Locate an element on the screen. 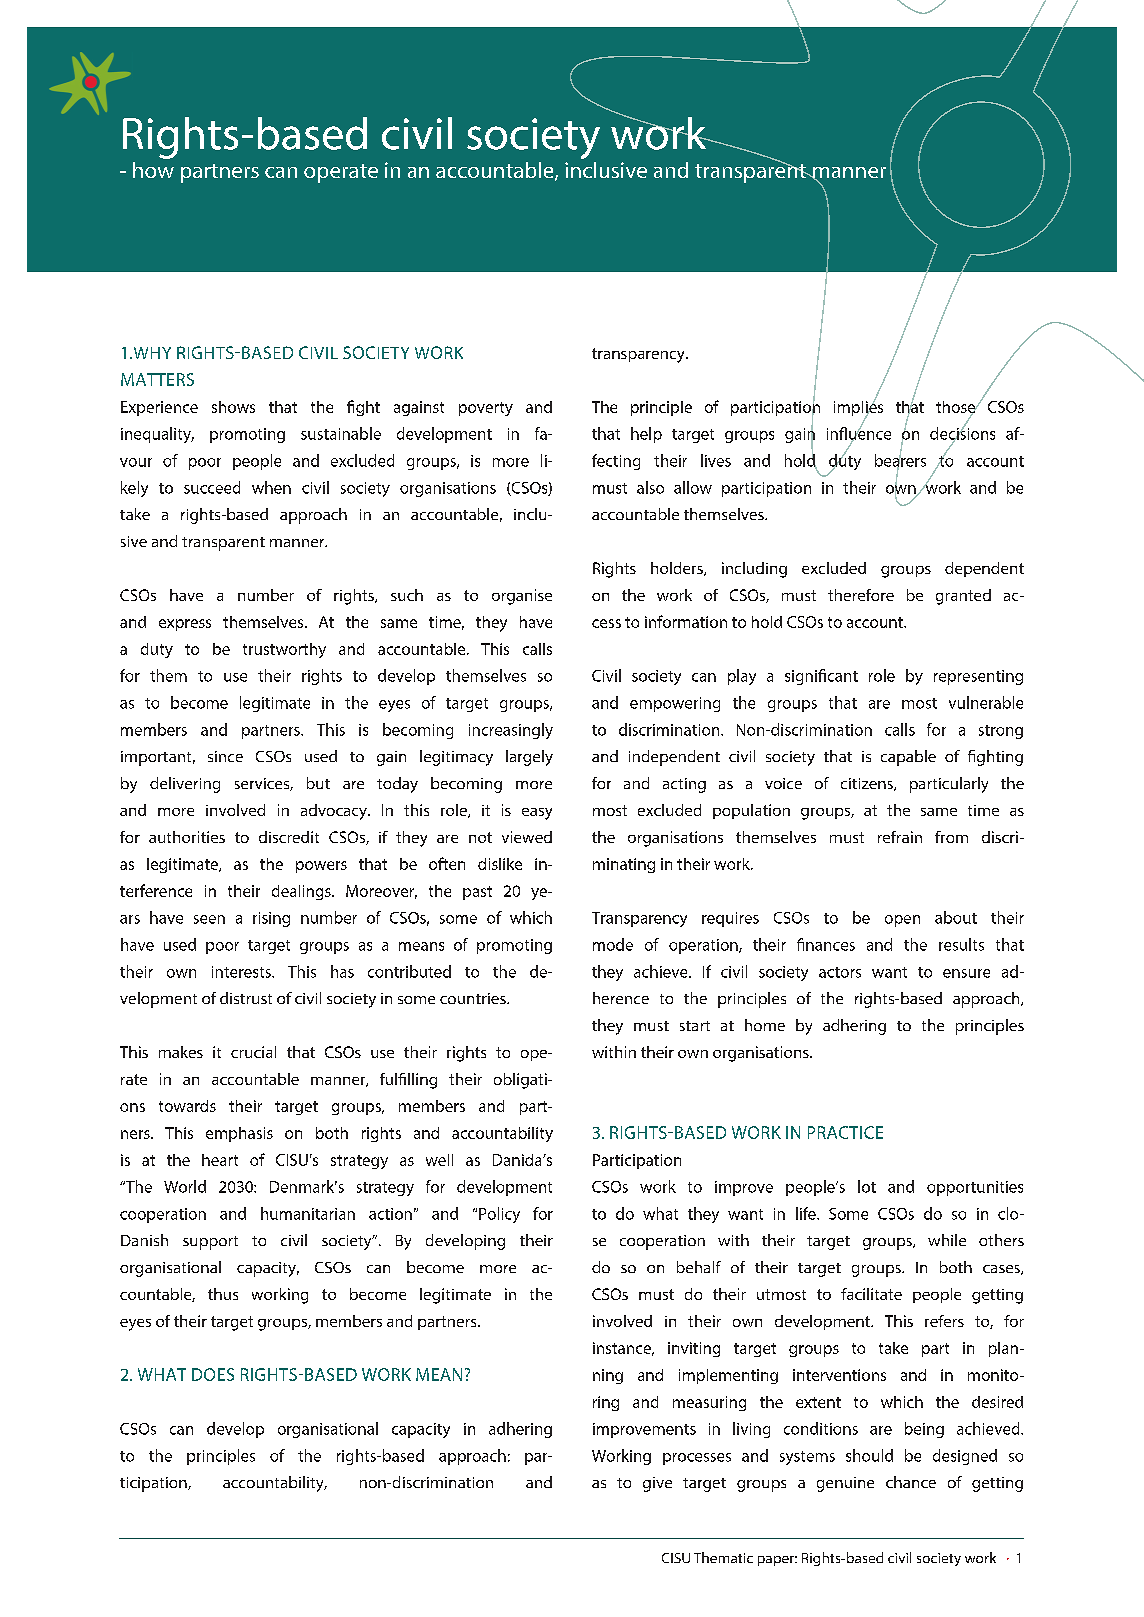 This screenshot has width=1144, height=1617. significant is located at coordinates (821, 677).
